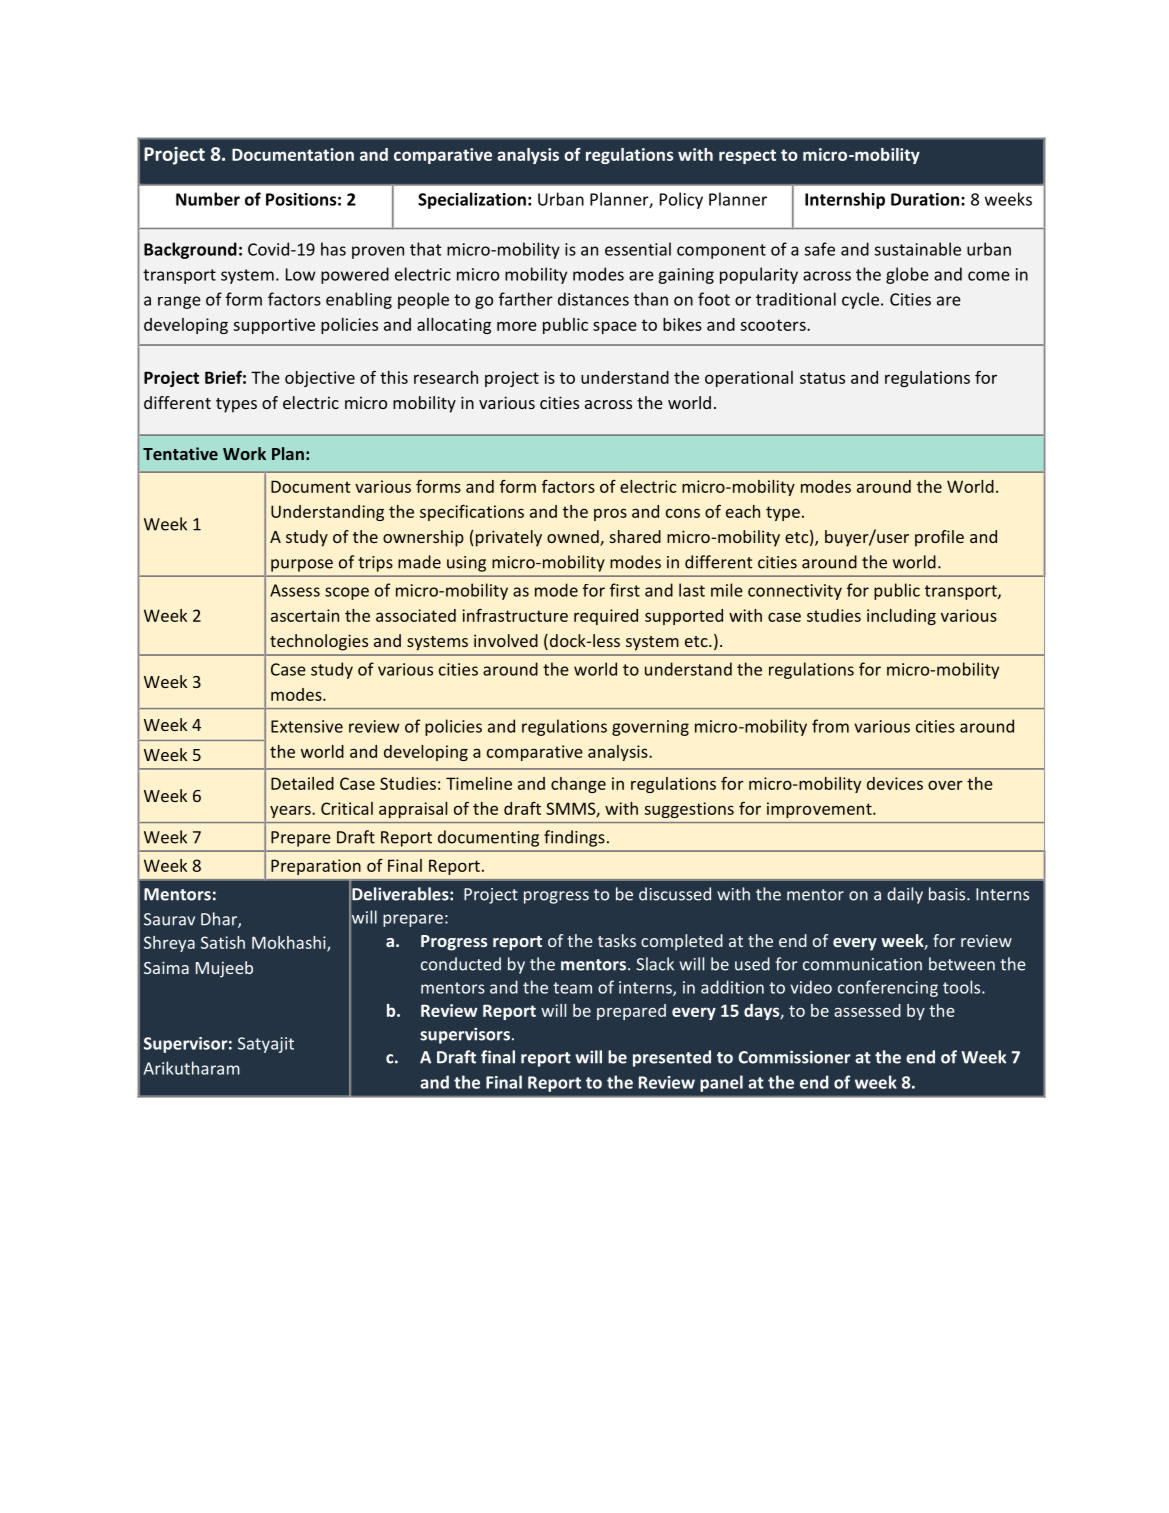  I want to click on required, so click(606, 617).
